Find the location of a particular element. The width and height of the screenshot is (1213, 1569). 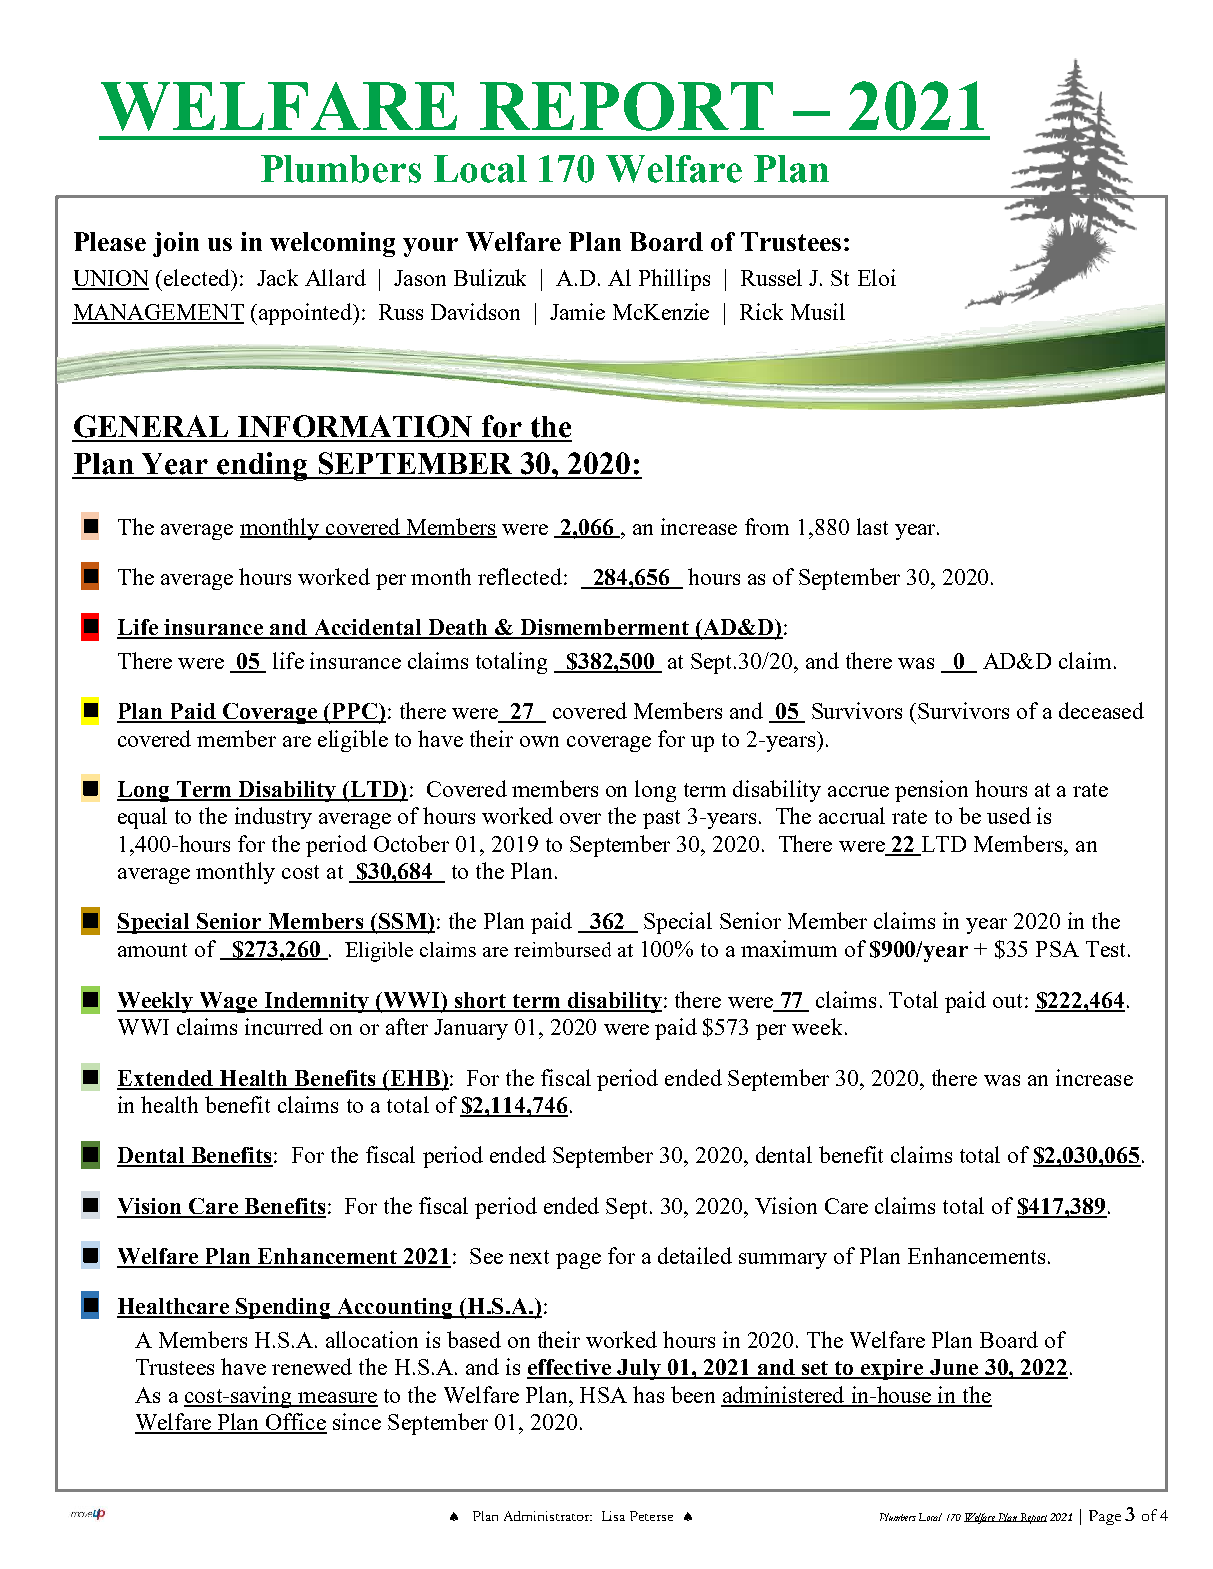

Lisa is located at coordinates (613, 1516).
